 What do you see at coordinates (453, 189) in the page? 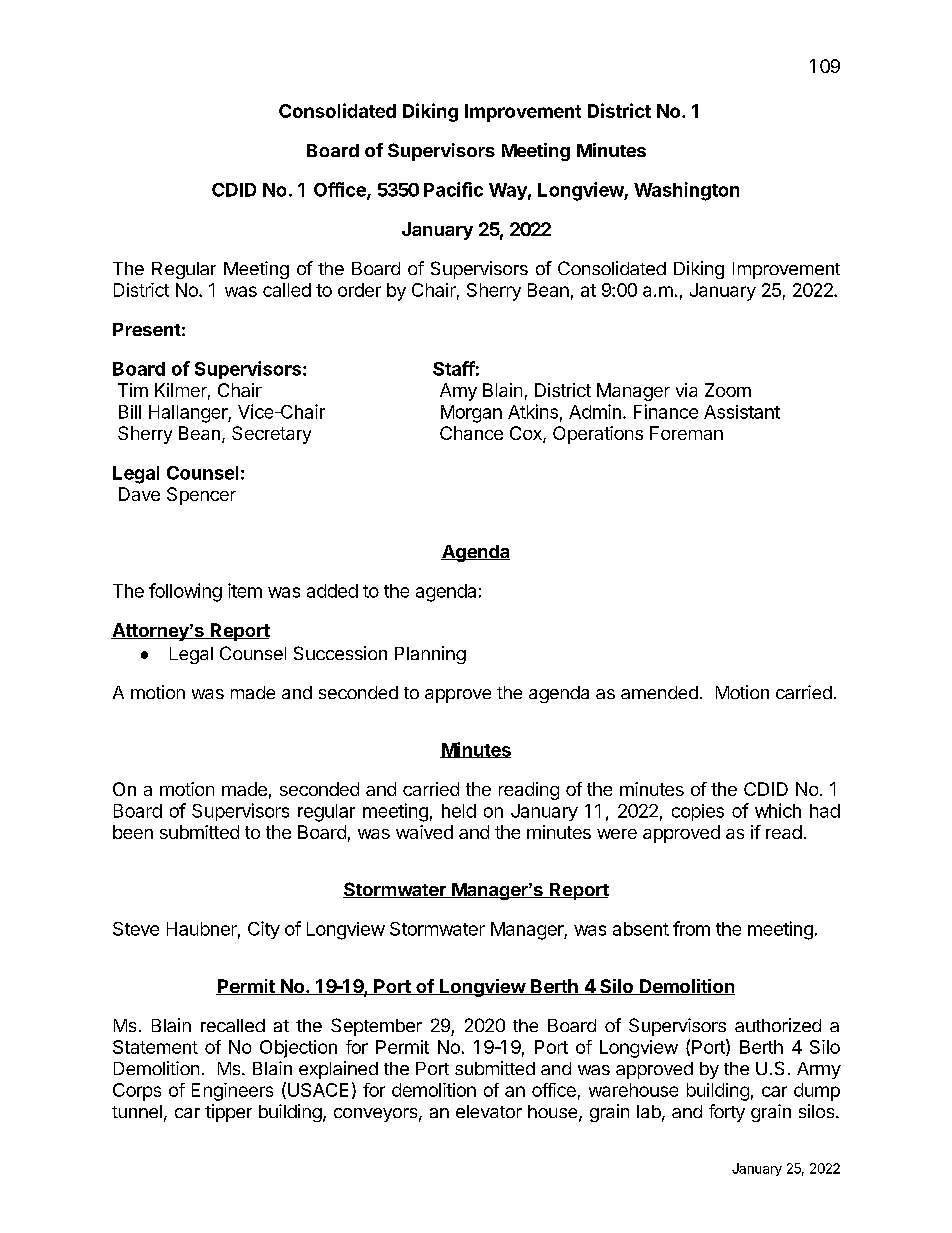
I see `Pacific` at bounding box center [453, 189].
